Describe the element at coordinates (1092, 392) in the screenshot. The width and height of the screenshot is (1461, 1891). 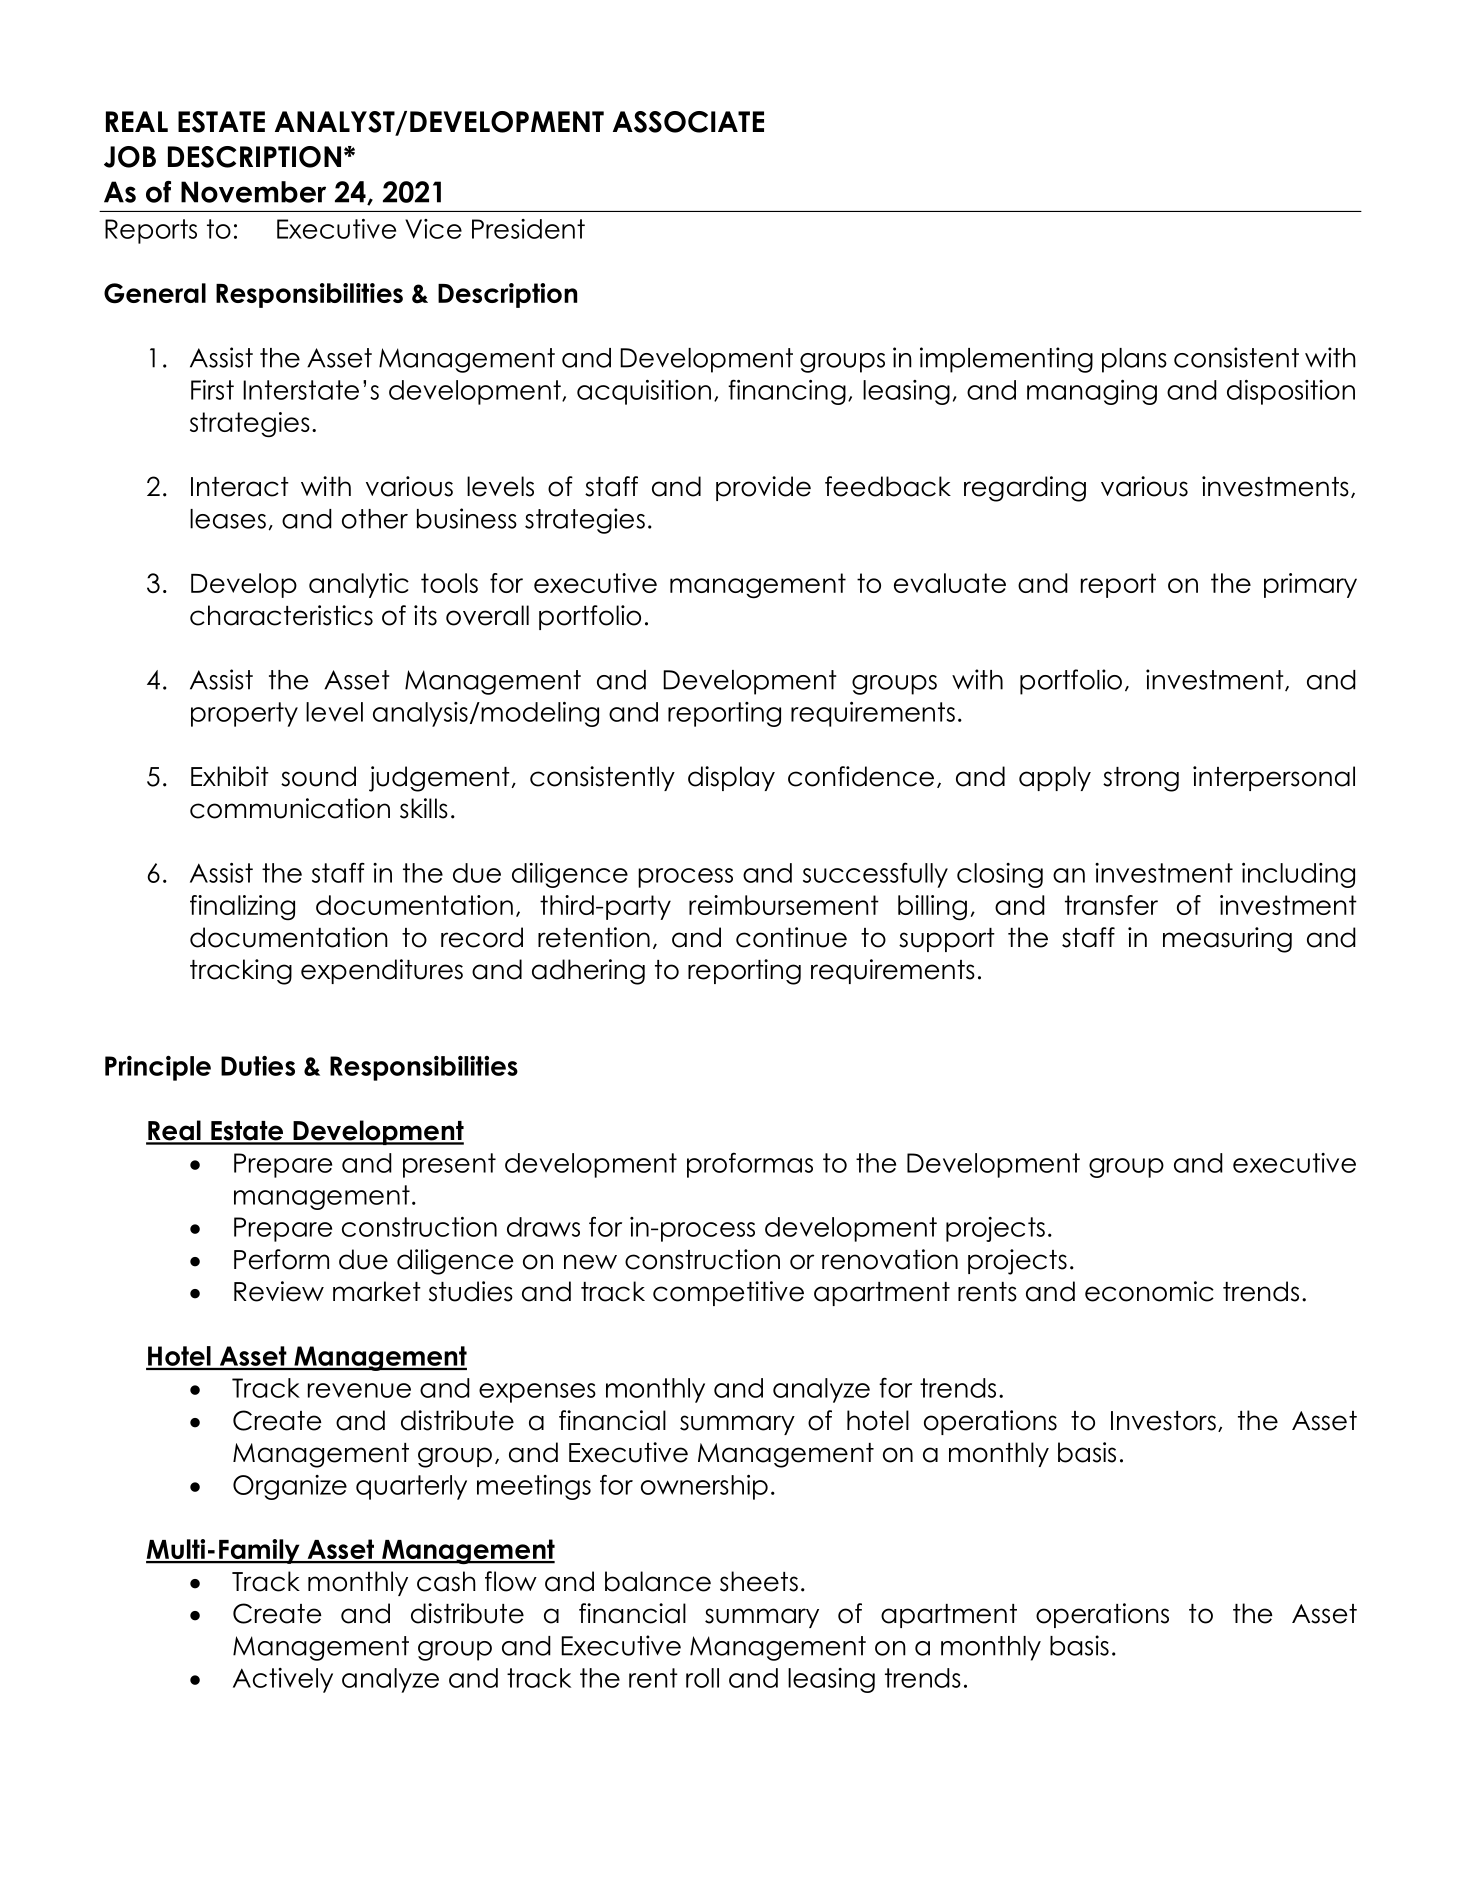
I see `managing` at that location.
